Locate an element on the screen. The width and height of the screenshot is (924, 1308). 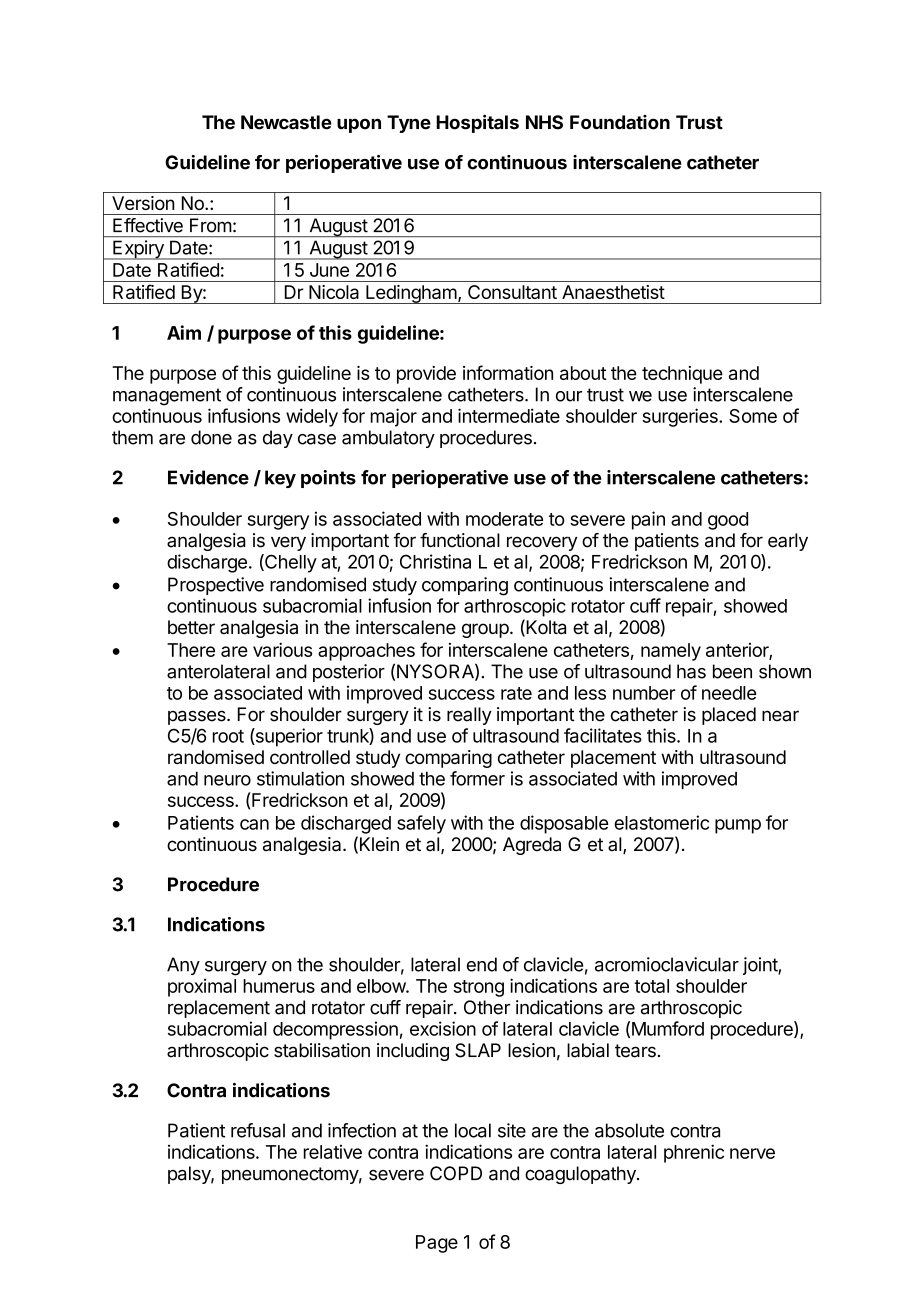
Foundation is located at coordinates (620, 122).
